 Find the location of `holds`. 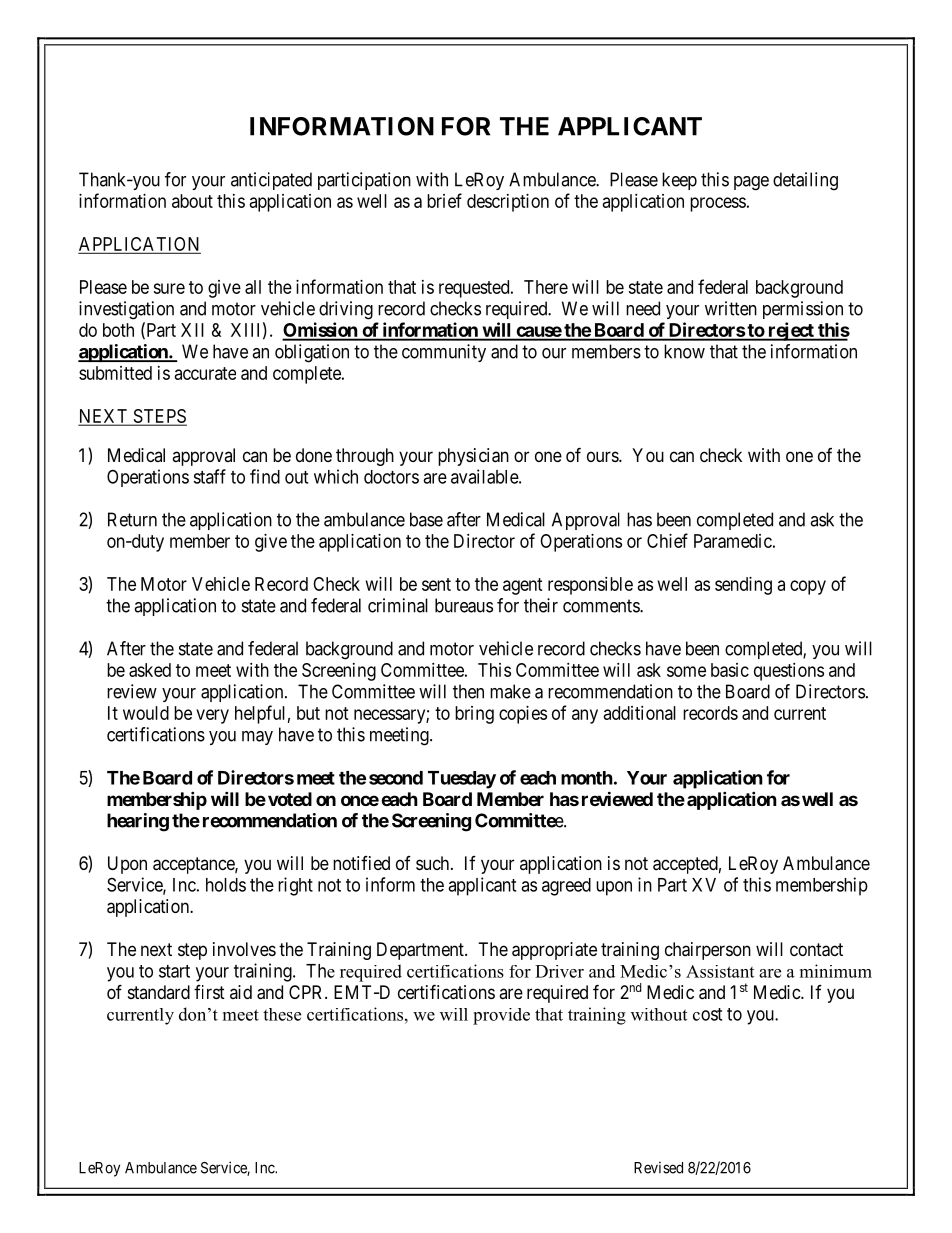

holds is located at coordinates (226, 885).
